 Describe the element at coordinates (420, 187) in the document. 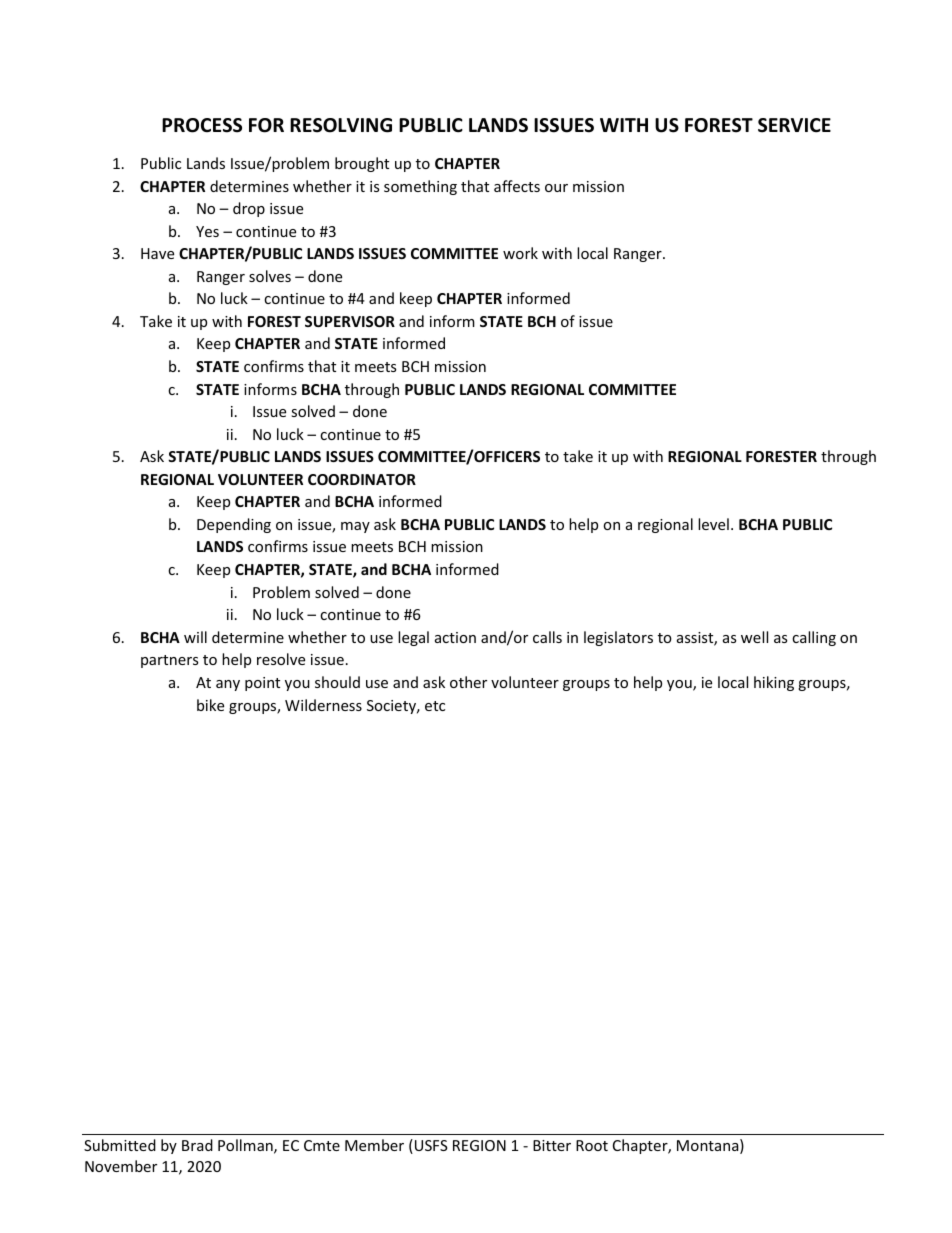

I see `something` at that location.
